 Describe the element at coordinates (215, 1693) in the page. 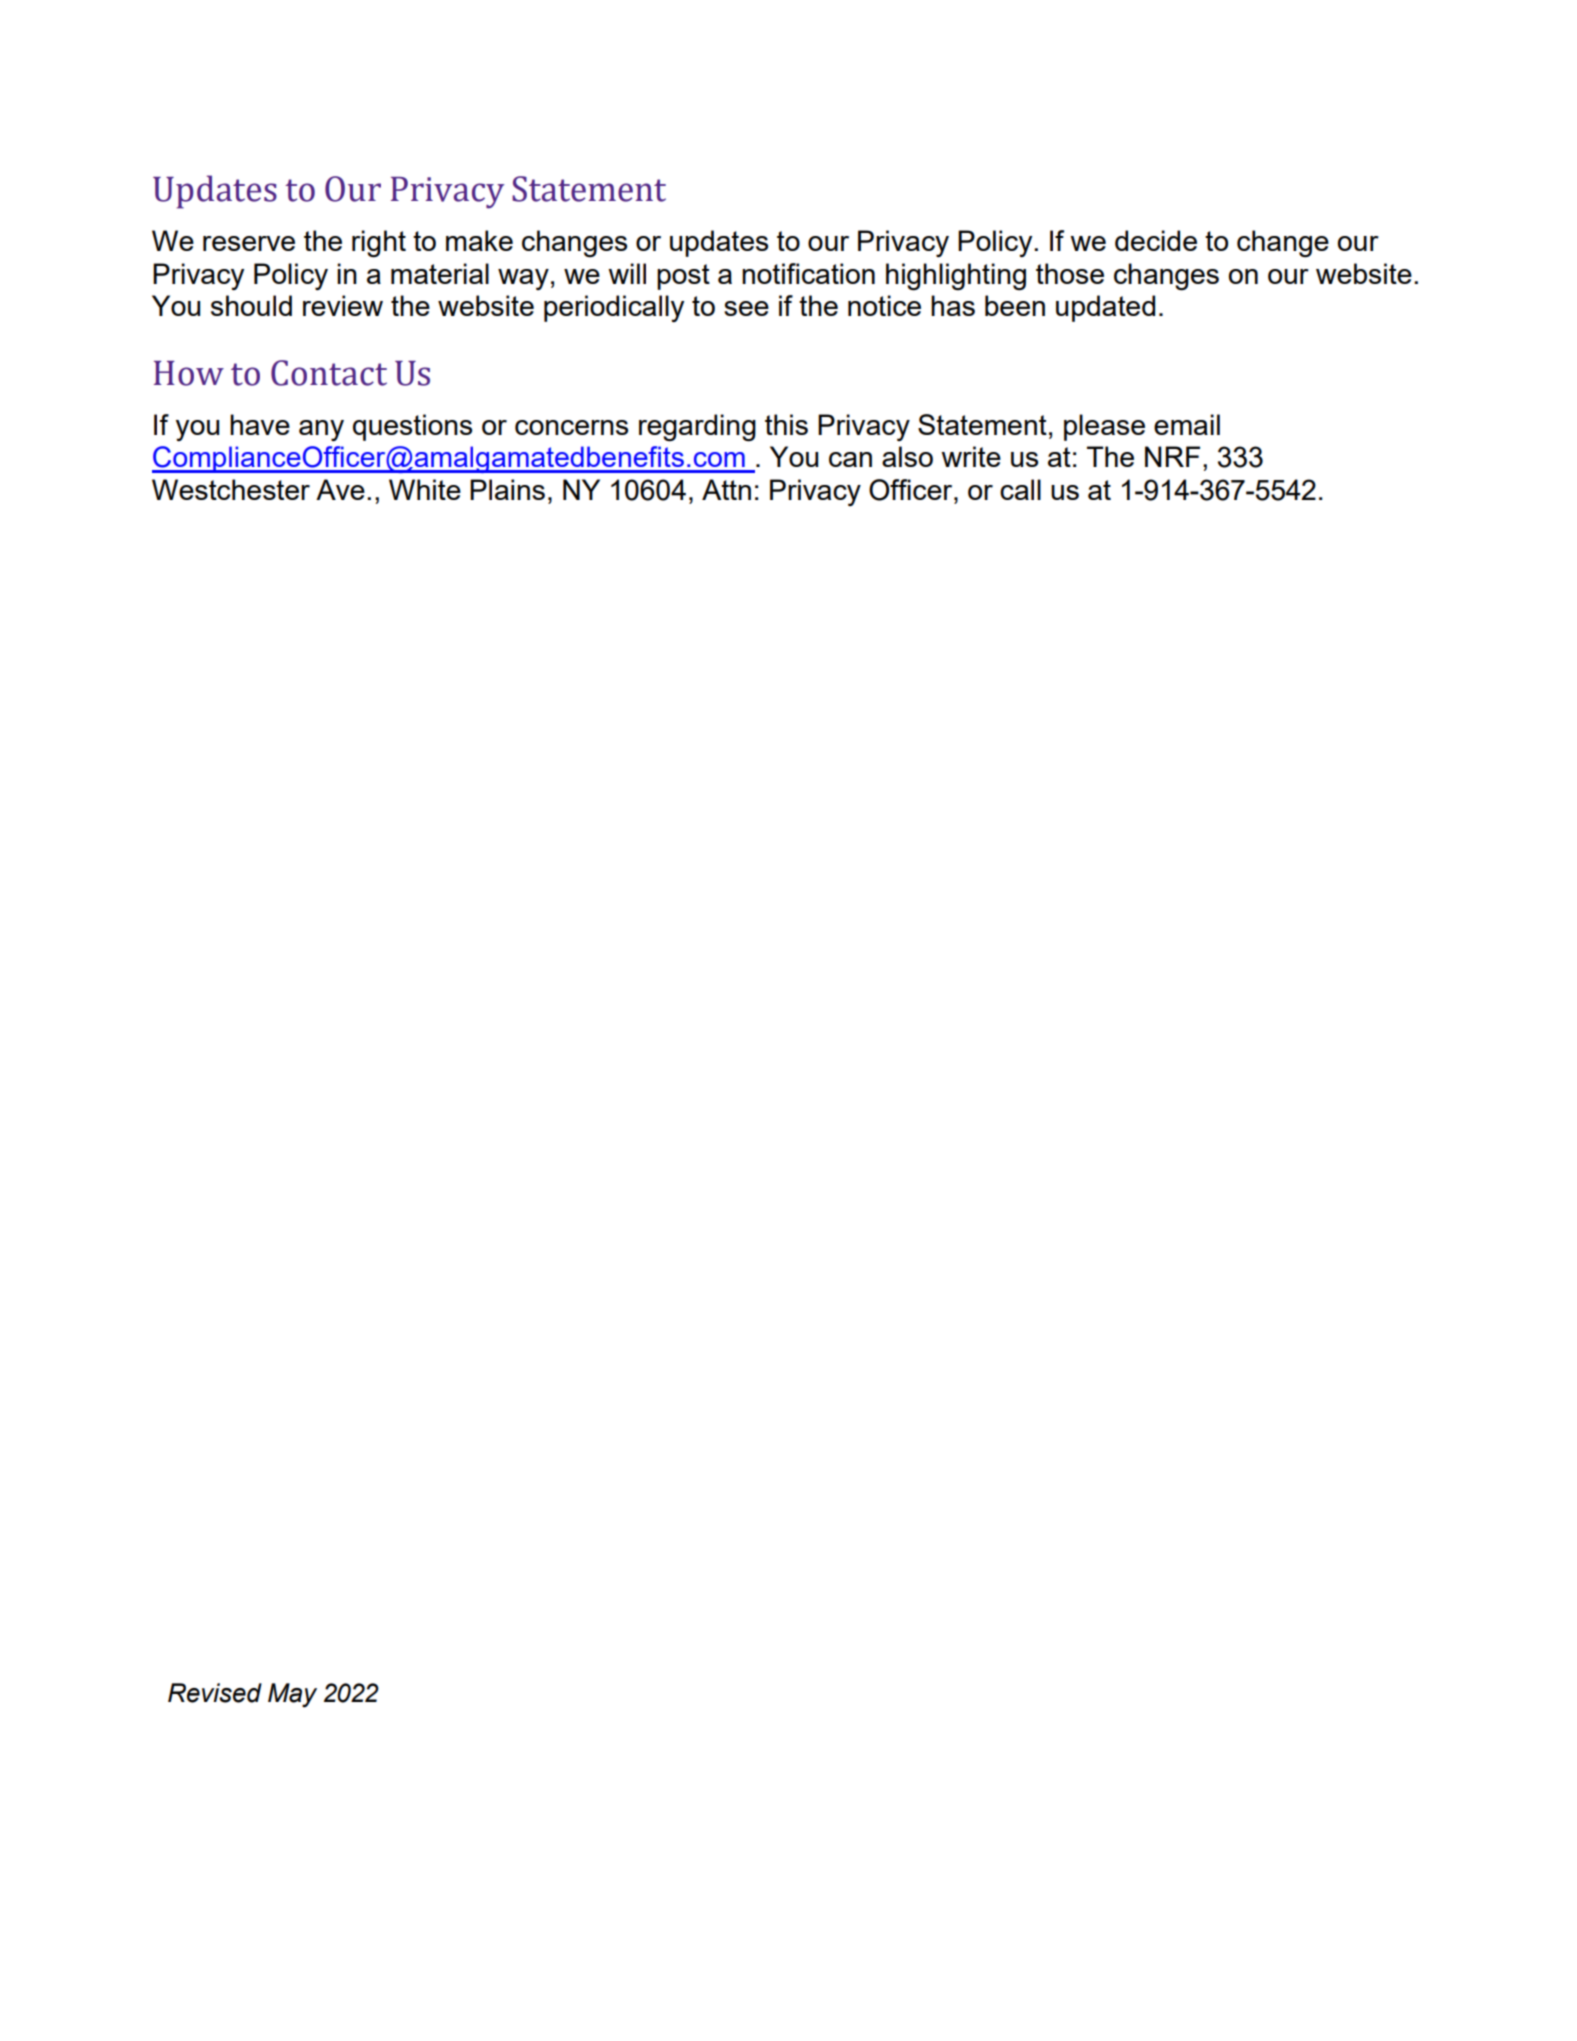

I see `Revised` at that location.
